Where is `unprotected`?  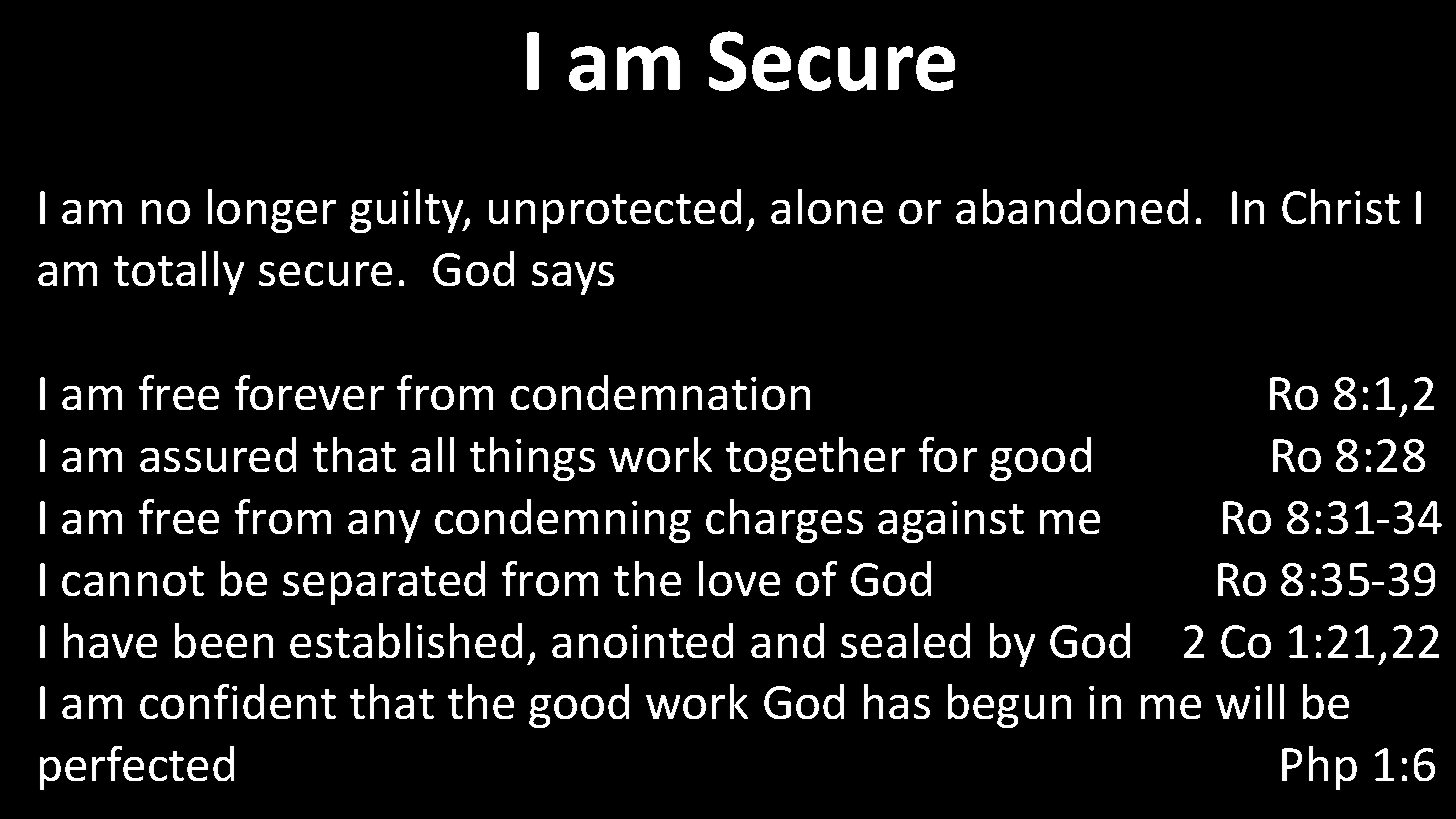 unprotected is located at coordinates (615, 211).
